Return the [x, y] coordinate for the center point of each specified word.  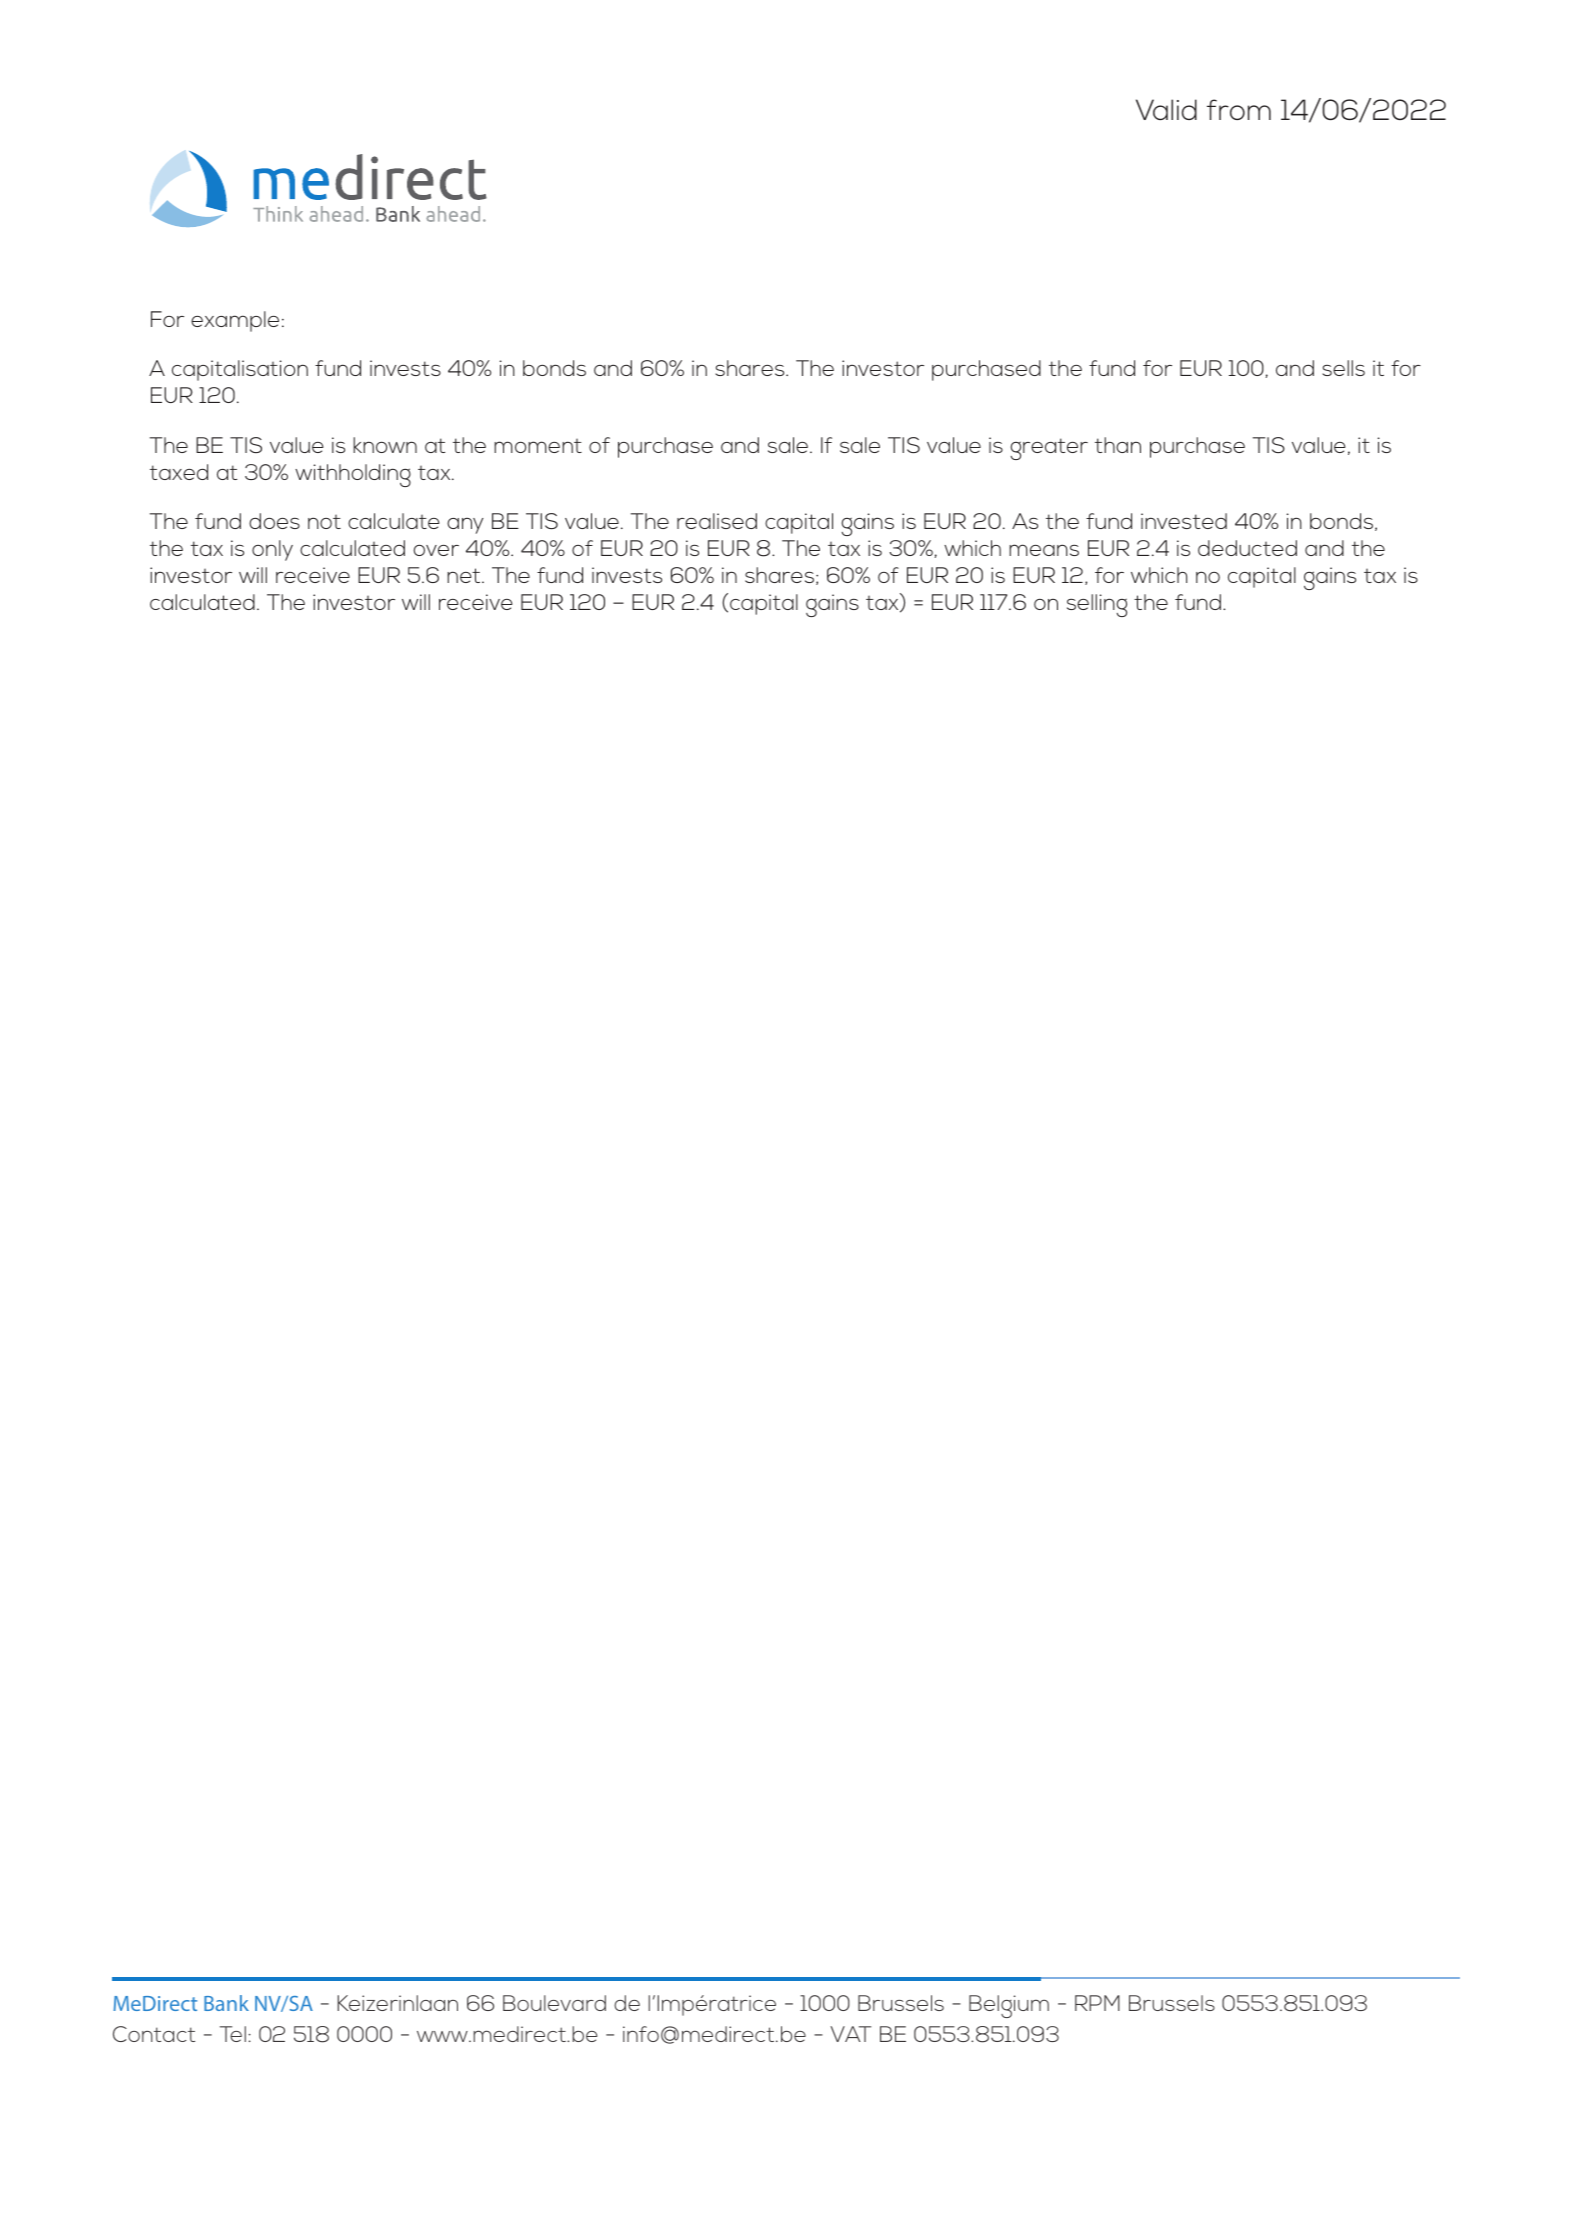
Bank [226, 2003]
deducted [1247, 548]
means [1044, 550]
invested [1184, 521]
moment [538, 446]
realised [717, 521]
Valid [1166, 109]
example [235, 321]
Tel [233, 2034]
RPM [1097, 2003]
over [436, 550]
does [274, 521]
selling [1097, 605]
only [272, 550]
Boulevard [554, 2003]
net [465, 575]
